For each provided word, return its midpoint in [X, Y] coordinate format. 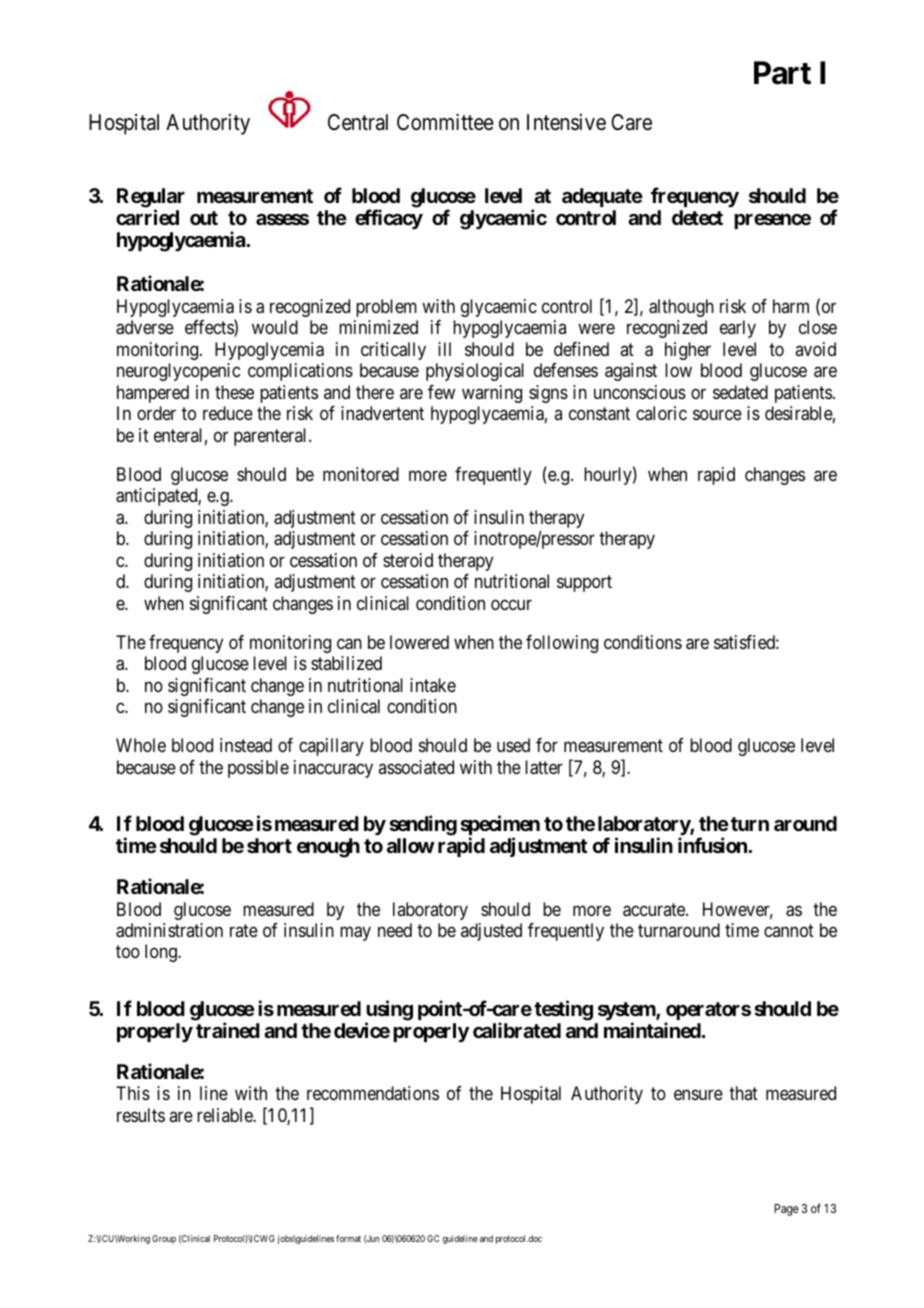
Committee [445, 122]
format [348, 1238]
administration [169, 930]
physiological [475, 372]
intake [433, 685]
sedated [740, 392]
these [234, 392]
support [584, 583]
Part [782, 73]
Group [164, 1239]
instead [246, 745]
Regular [151, 199]
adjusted [491, 932]
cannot [789, 930]
